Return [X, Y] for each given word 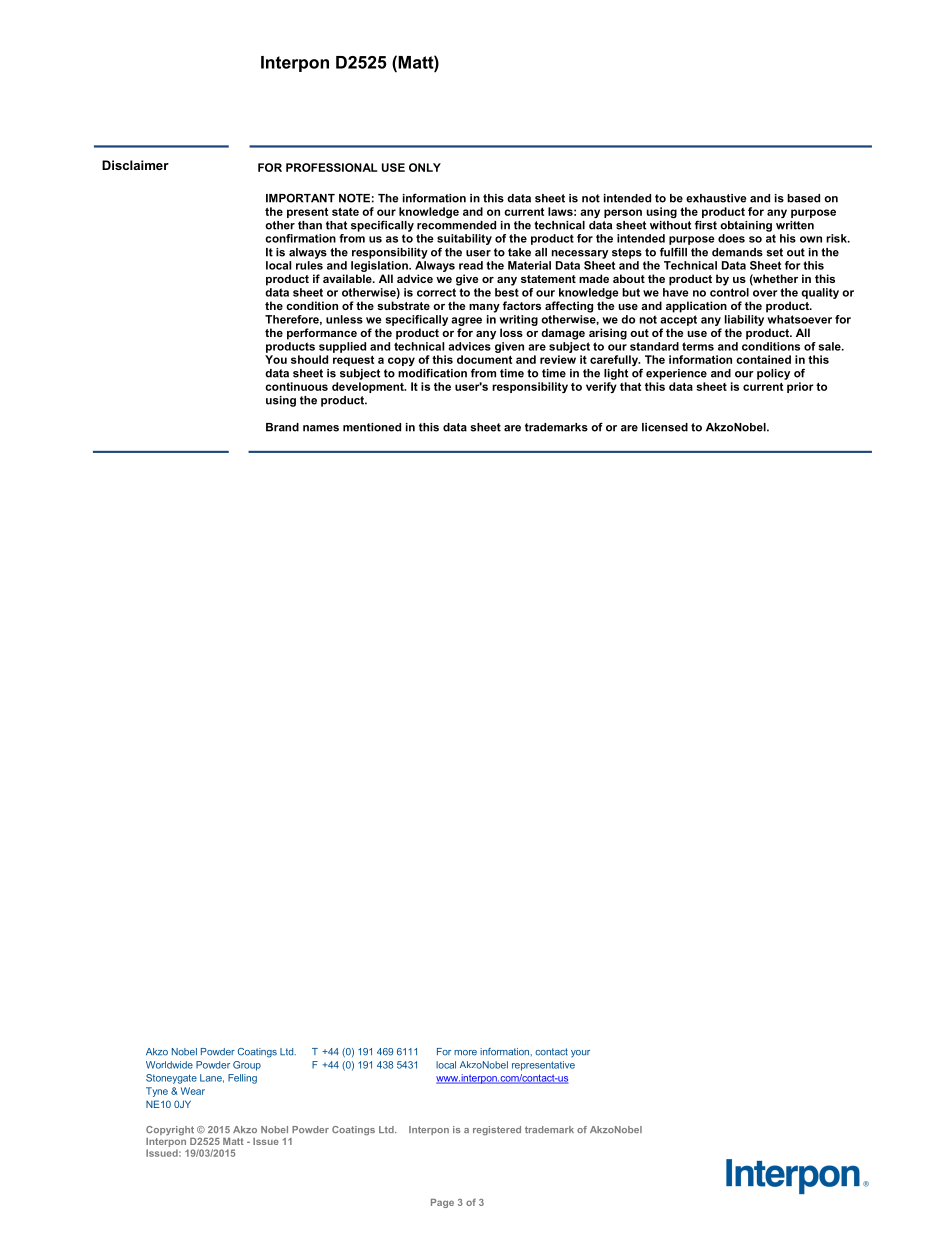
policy [773, 374]
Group [247, 1066]
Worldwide [169, 1065]
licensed [665, 427]
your [580, 1053]
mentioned [372, 427]
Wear [193, 1091]
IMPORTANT [300, 198]
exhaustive [716, 198]
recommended [456, 225]
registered [497, 1130]
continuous [296, 386]
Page [442, 1203]
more [465, 1053]
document [484, 359]
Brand [282, 427]
